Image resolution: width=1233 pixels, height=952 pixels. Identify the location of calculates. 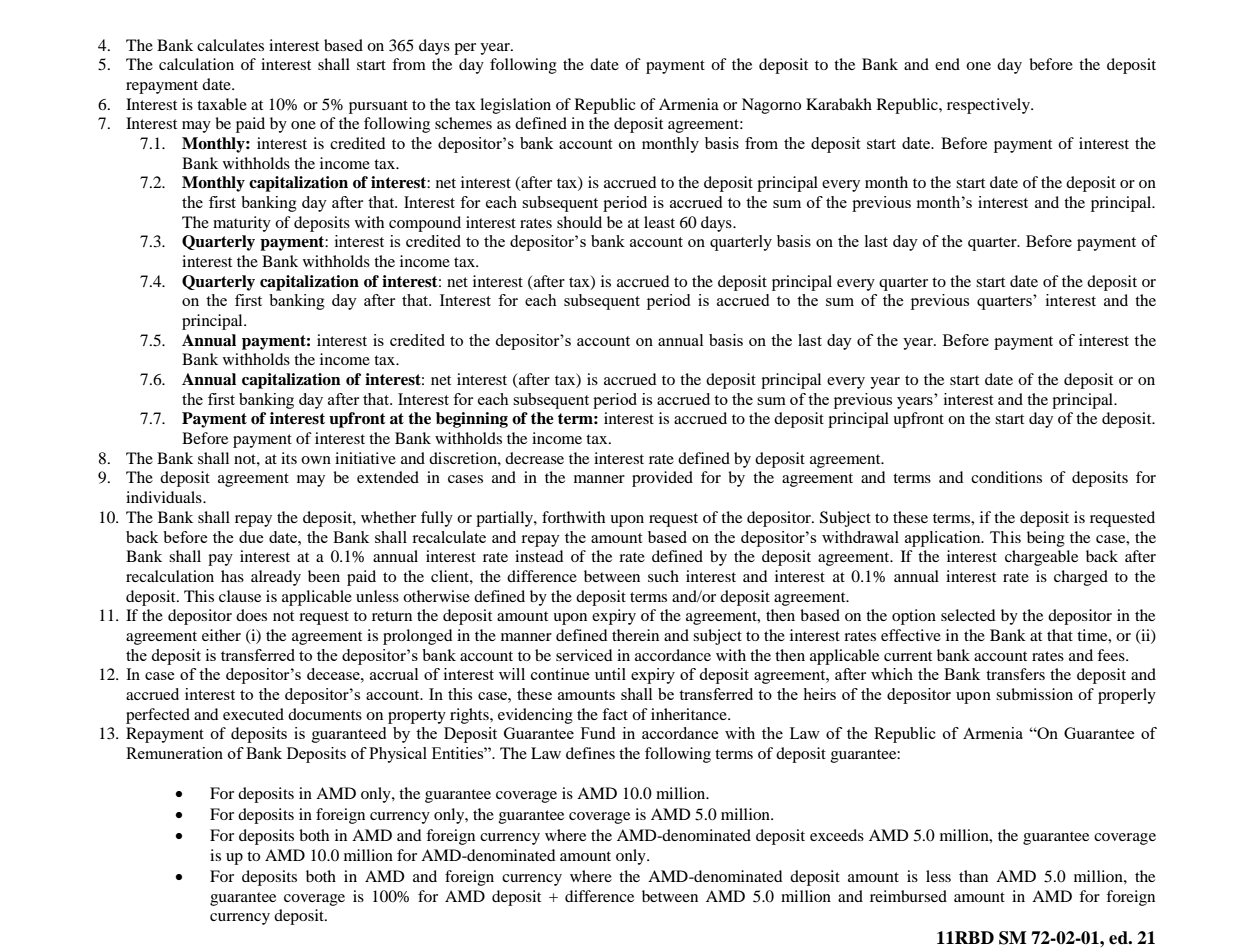
(230, 45).
